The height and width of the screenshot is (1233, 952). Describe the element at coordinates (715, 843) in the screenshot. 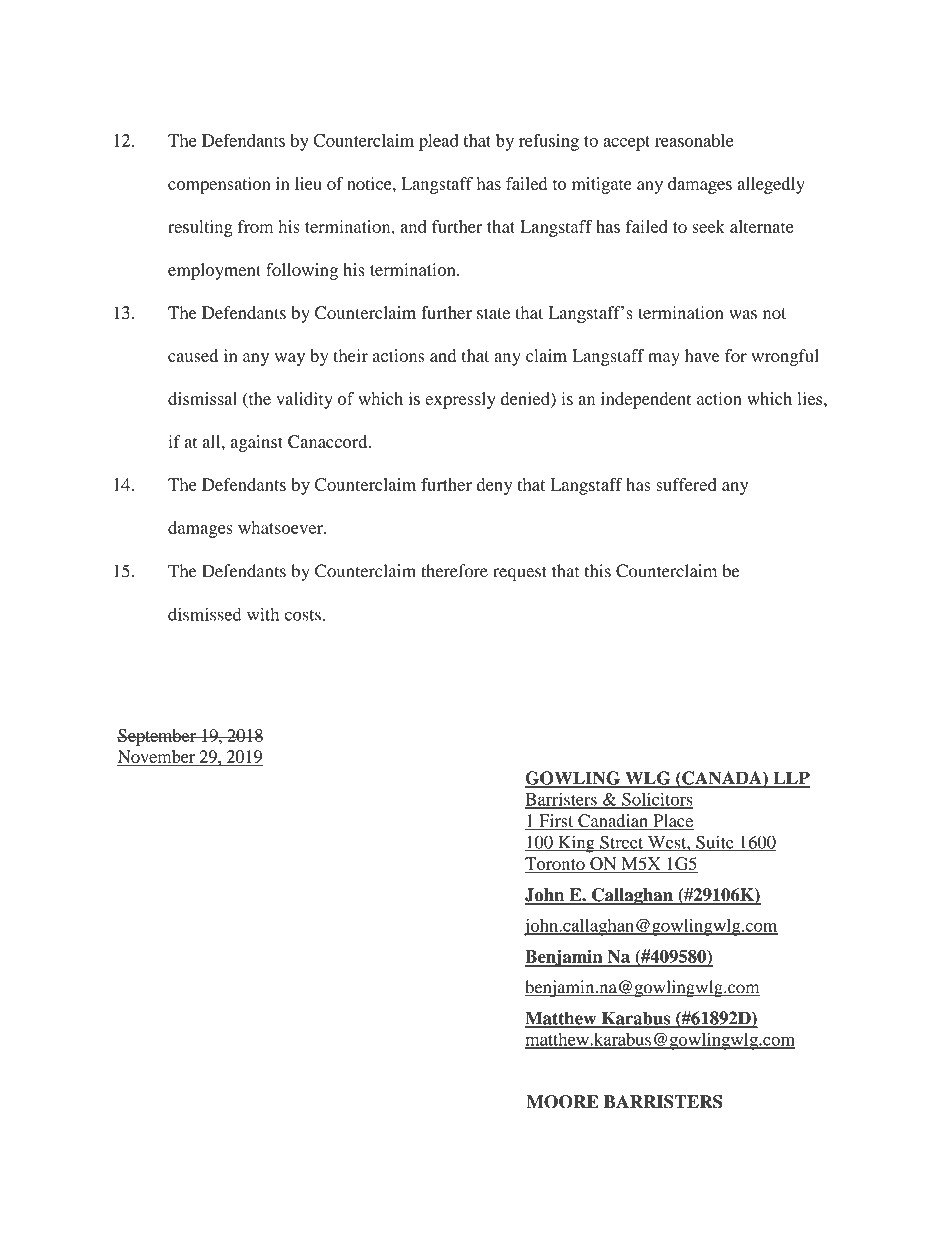

I see `Suite` at that location.
